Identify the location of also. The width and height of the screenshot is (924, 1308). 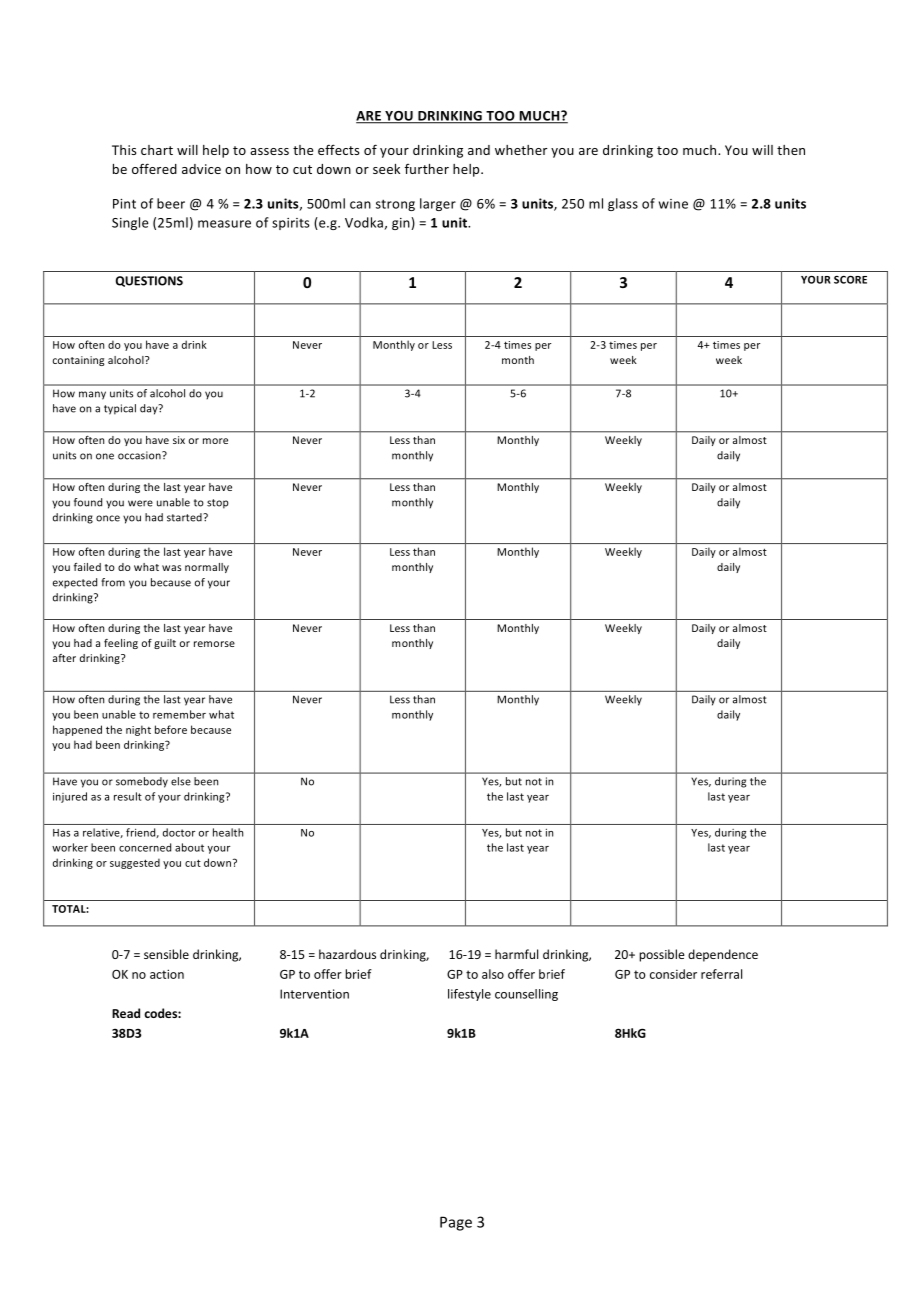
(493, 974).
